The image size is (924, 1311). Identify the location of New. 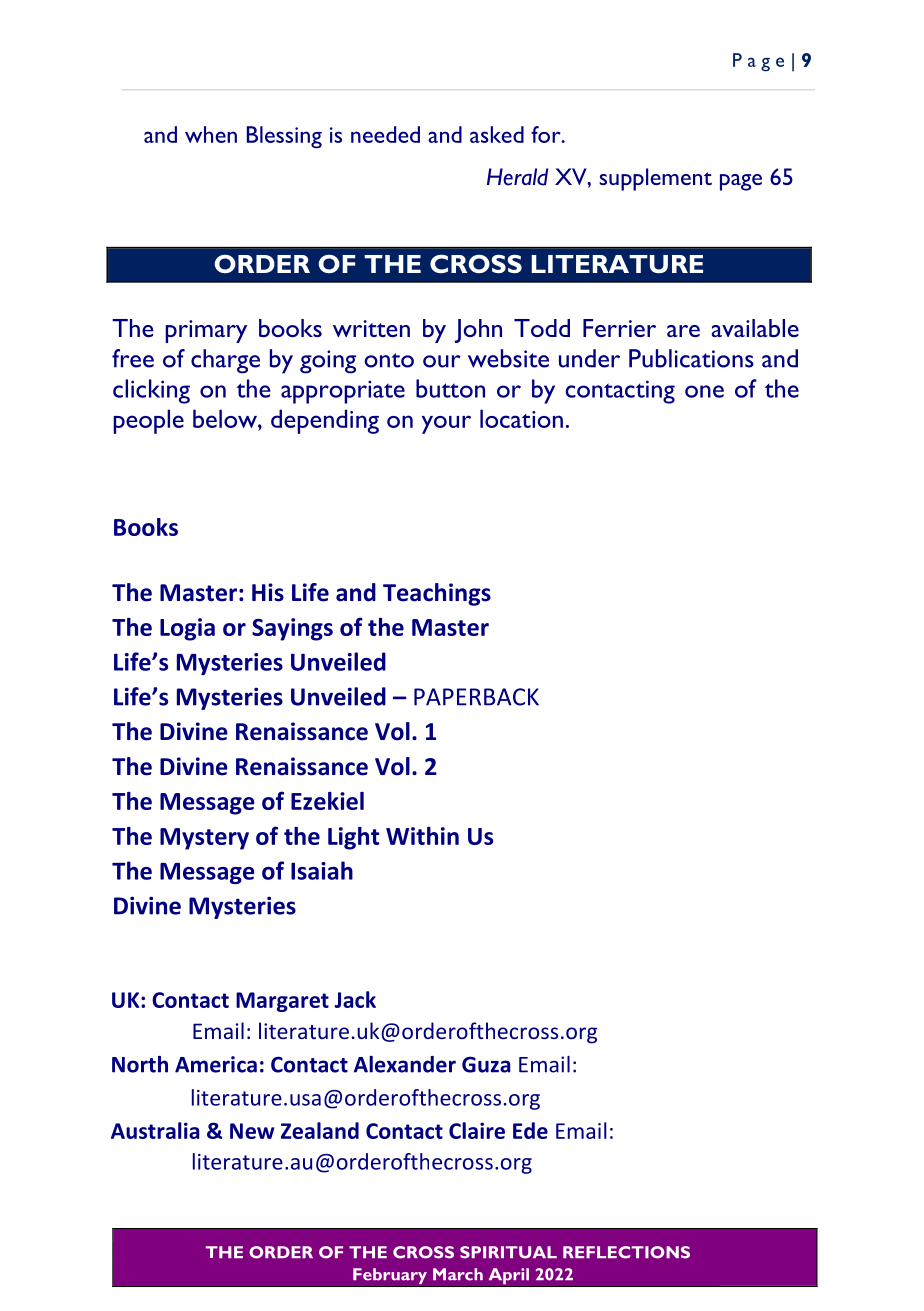
(252, 1131).
